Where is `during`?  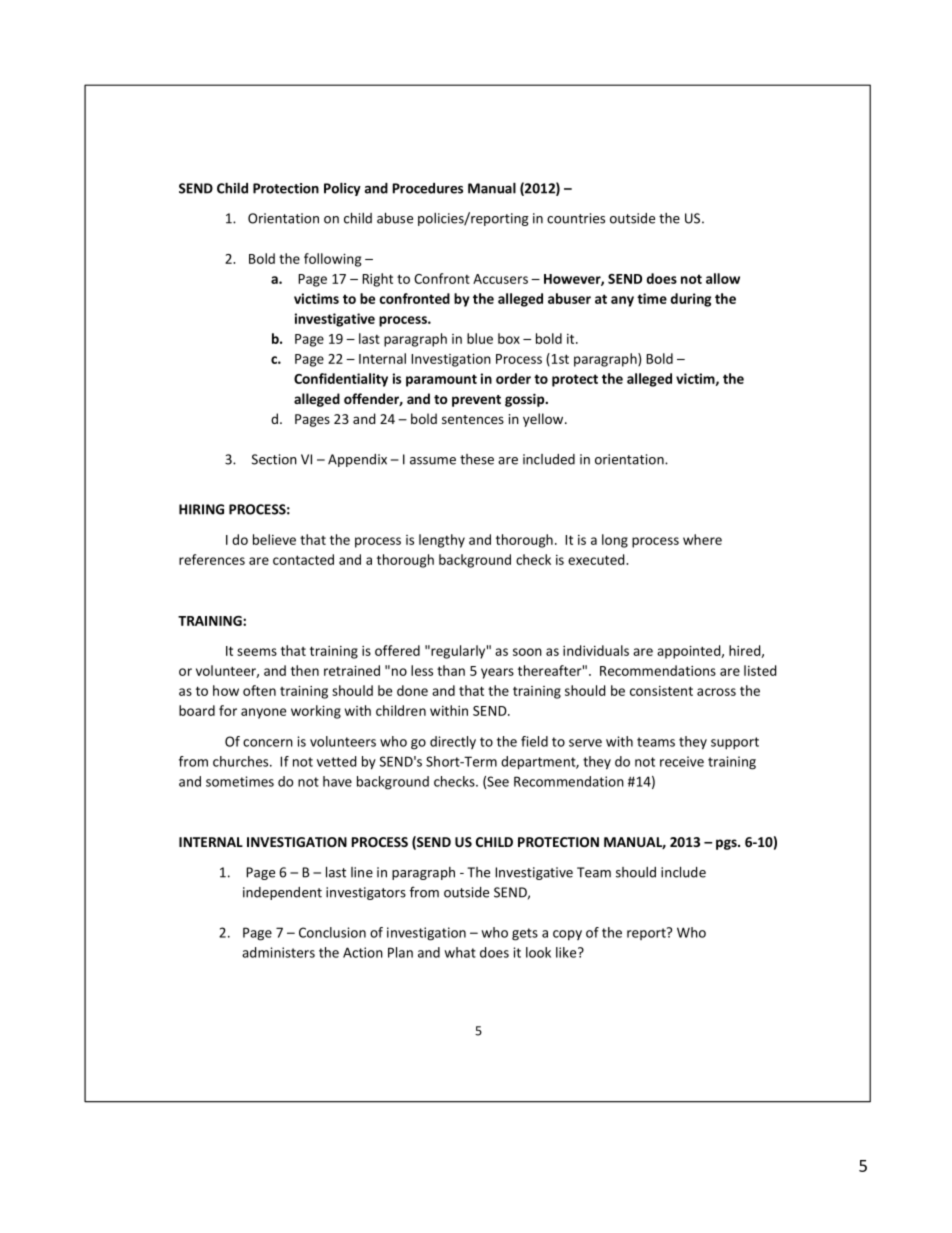
during is located at coordinates (691, 300).
